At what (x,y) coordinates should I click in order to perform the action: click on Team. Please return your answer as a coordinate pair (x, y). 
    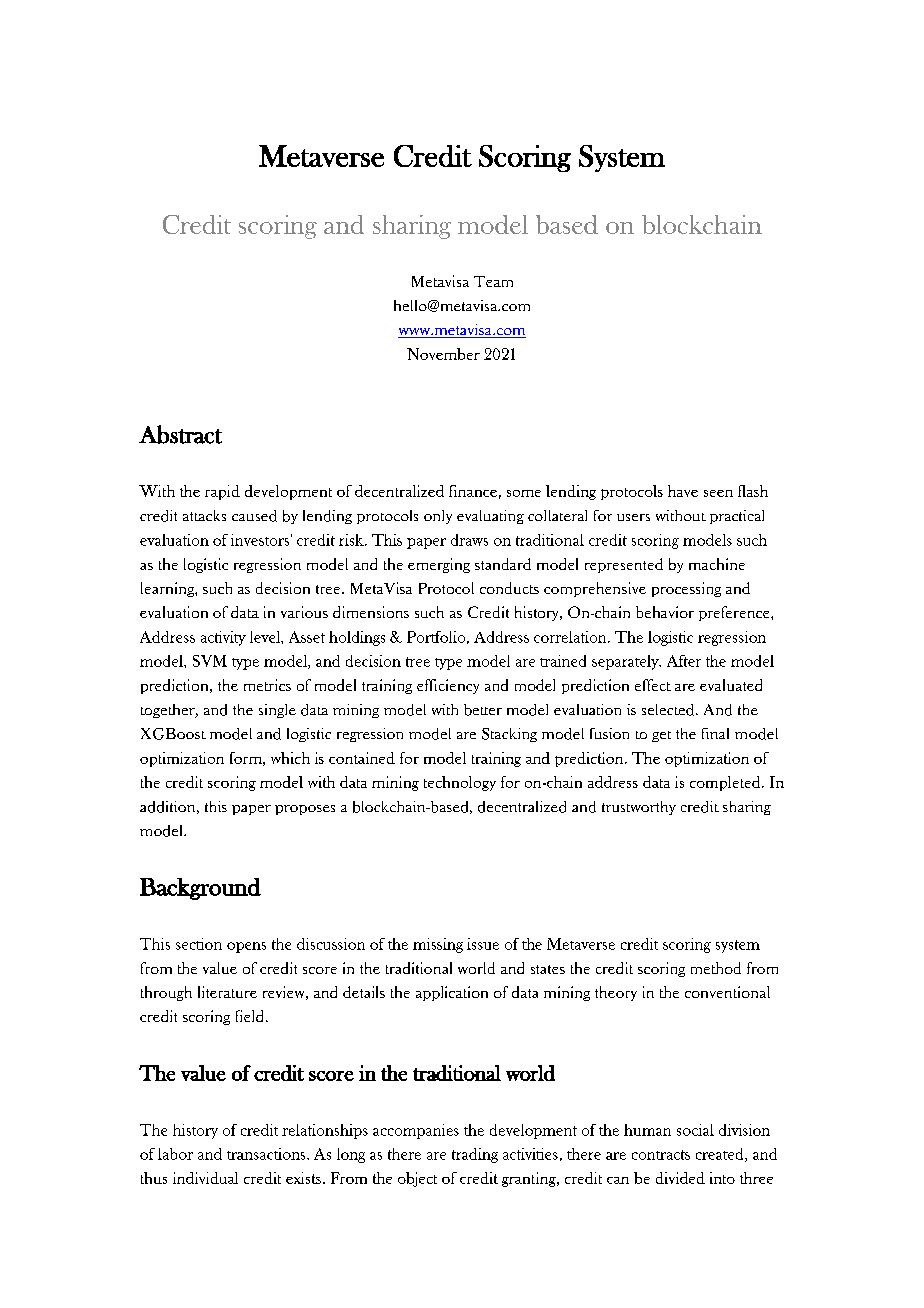
    Looking at the image, I should click on (493, 281).
